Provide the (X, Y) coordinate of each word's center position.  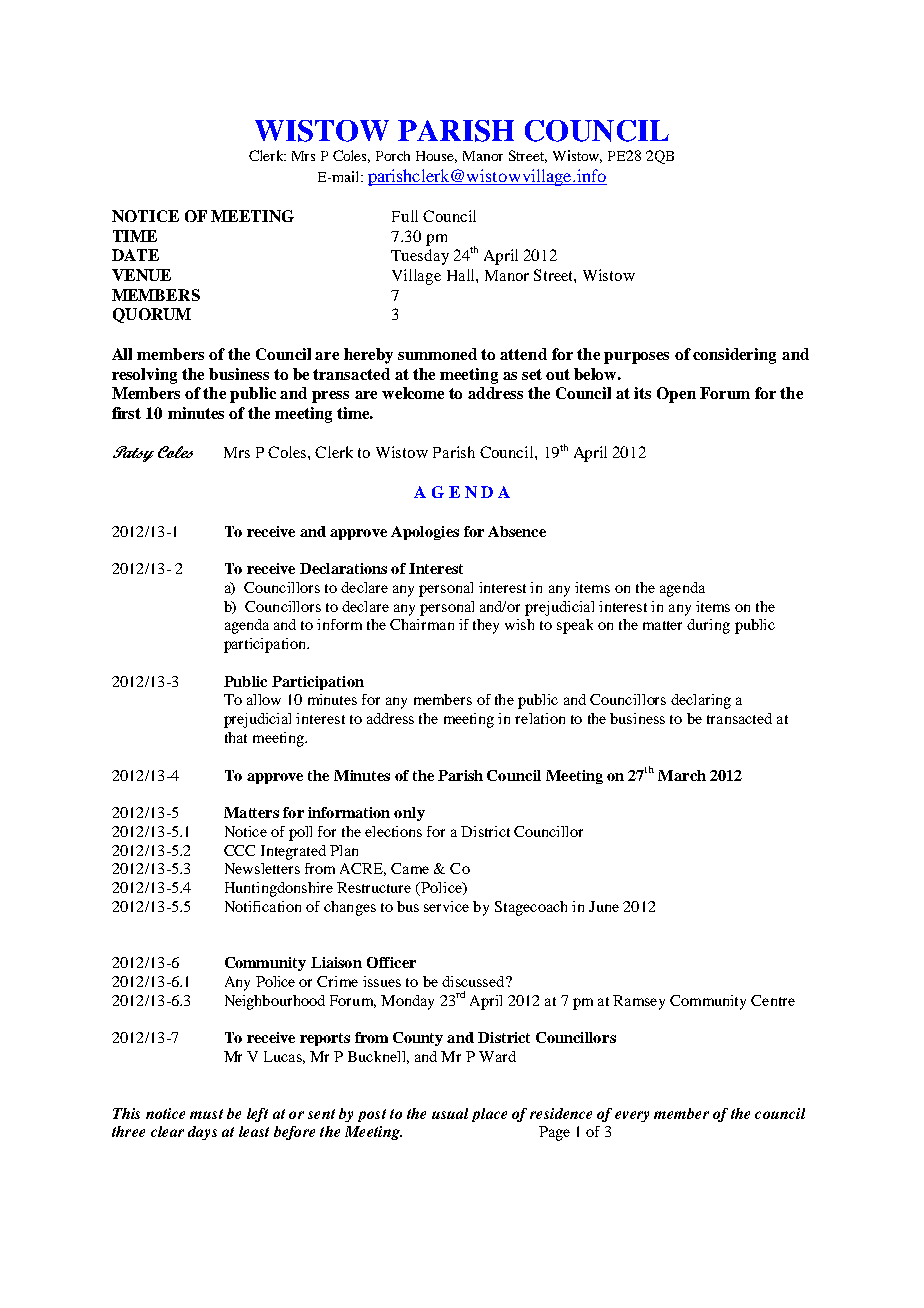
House (436, 157)
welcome (413, 393)
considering (734, 356)
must (206, 1114)
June (604, 906)
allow (264, 699)
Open (676, 395)
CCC (239, 850)
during (708, 626)
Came (410, 868)
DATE (135, 255)
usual (450, 1113)
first (126, 413)
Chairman (422, 624)
